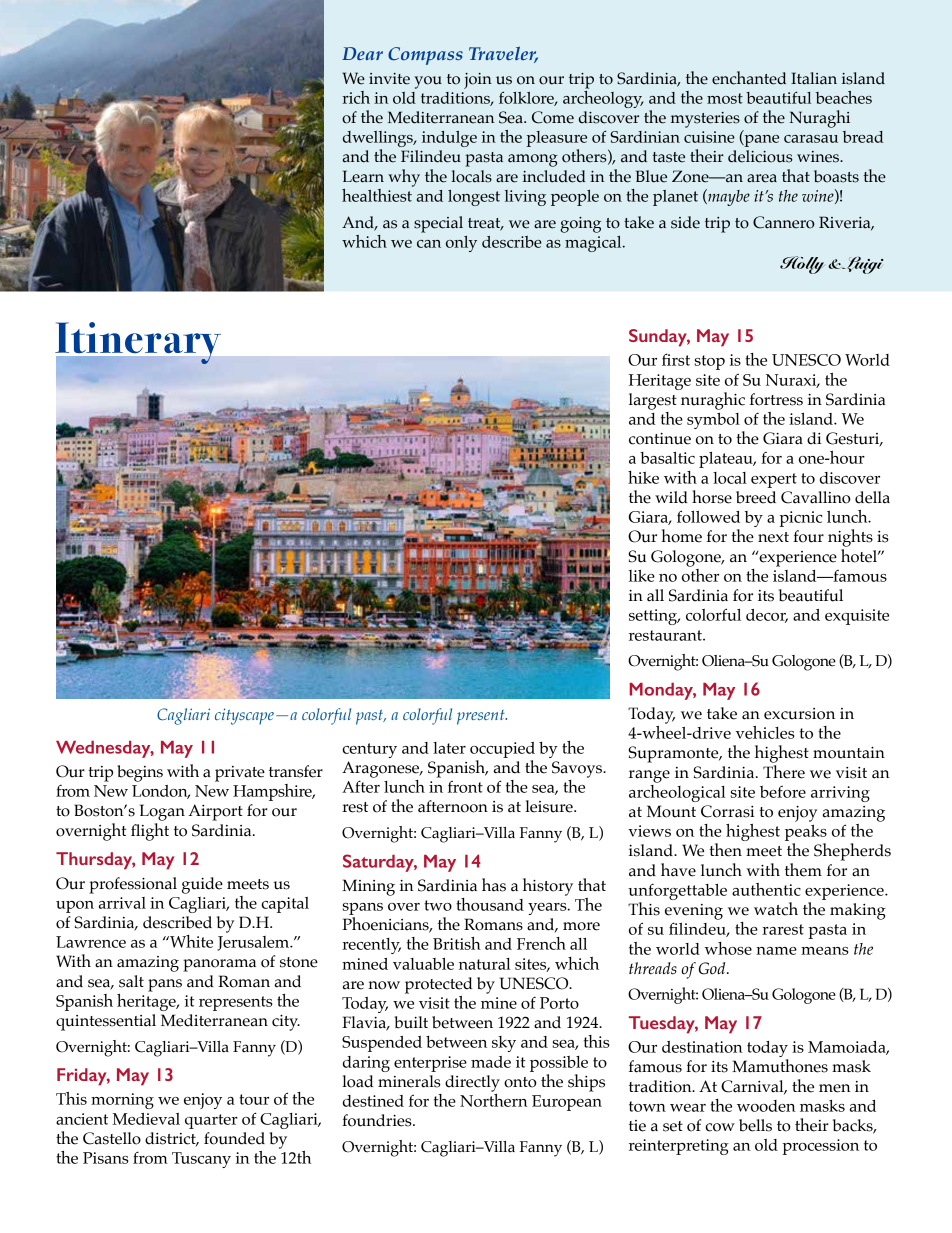 This page has height=1233, width=952. I want to click on Northern, so click(494, 1099).
